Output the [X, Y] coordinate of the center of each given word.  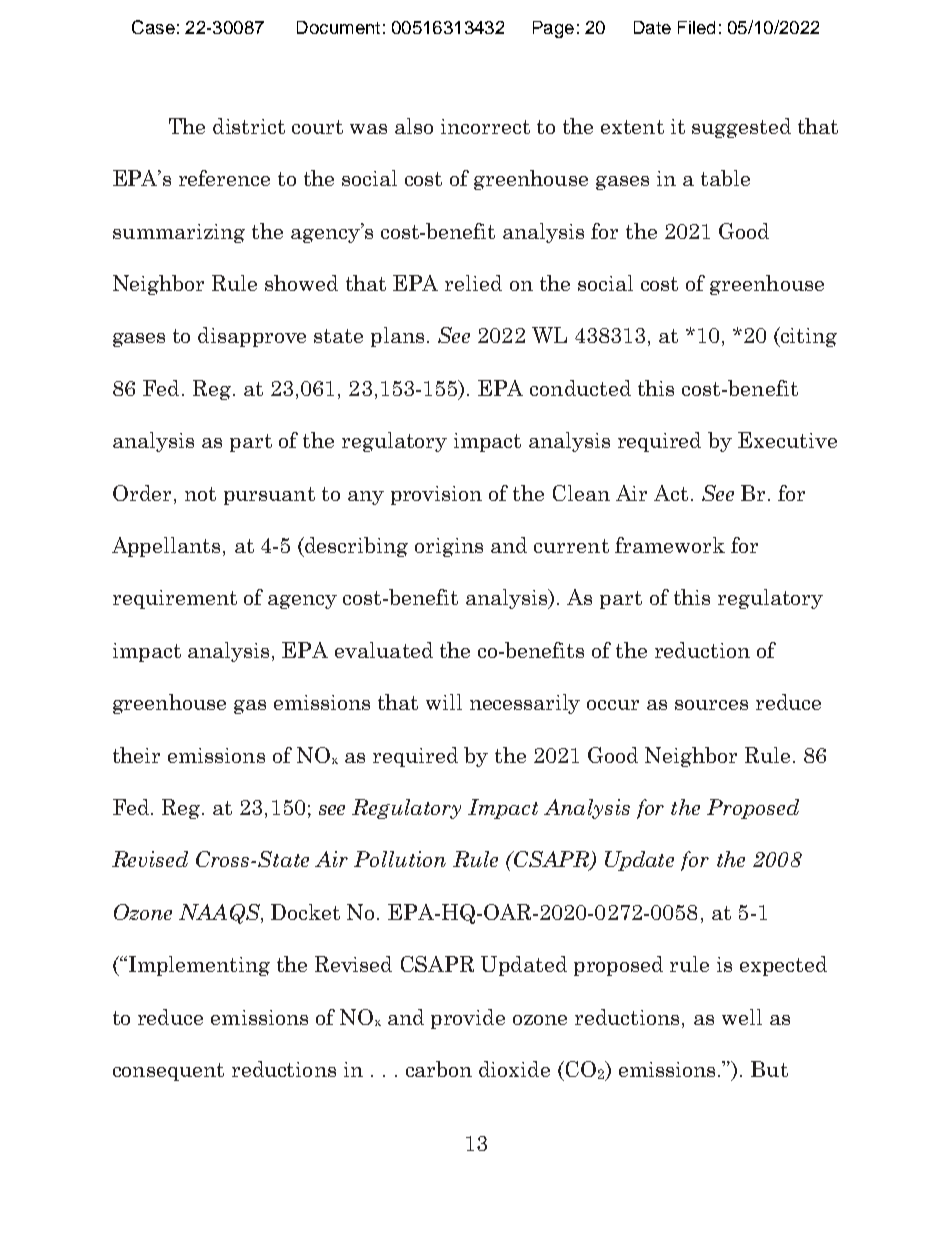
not [200, 494]
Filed [696, 27]
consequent [168, 1072]
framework [670, 545]
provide [468, 1019]
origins [449, 547]
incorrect [485, 126]
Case [153, 27]
